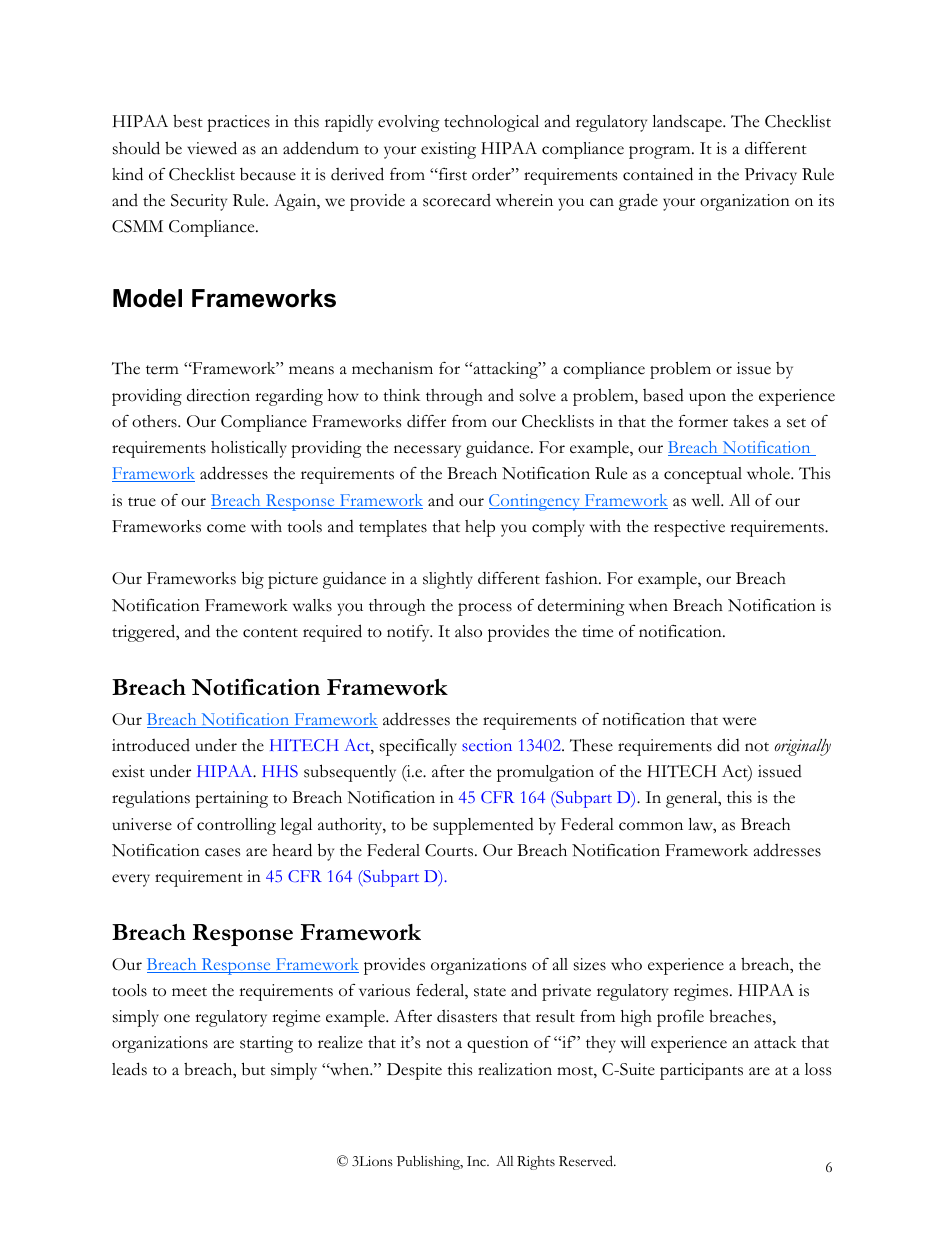  What do you see at coordinates (452, 174) in the image?
I see `first` at bounding box center [452, 174].
